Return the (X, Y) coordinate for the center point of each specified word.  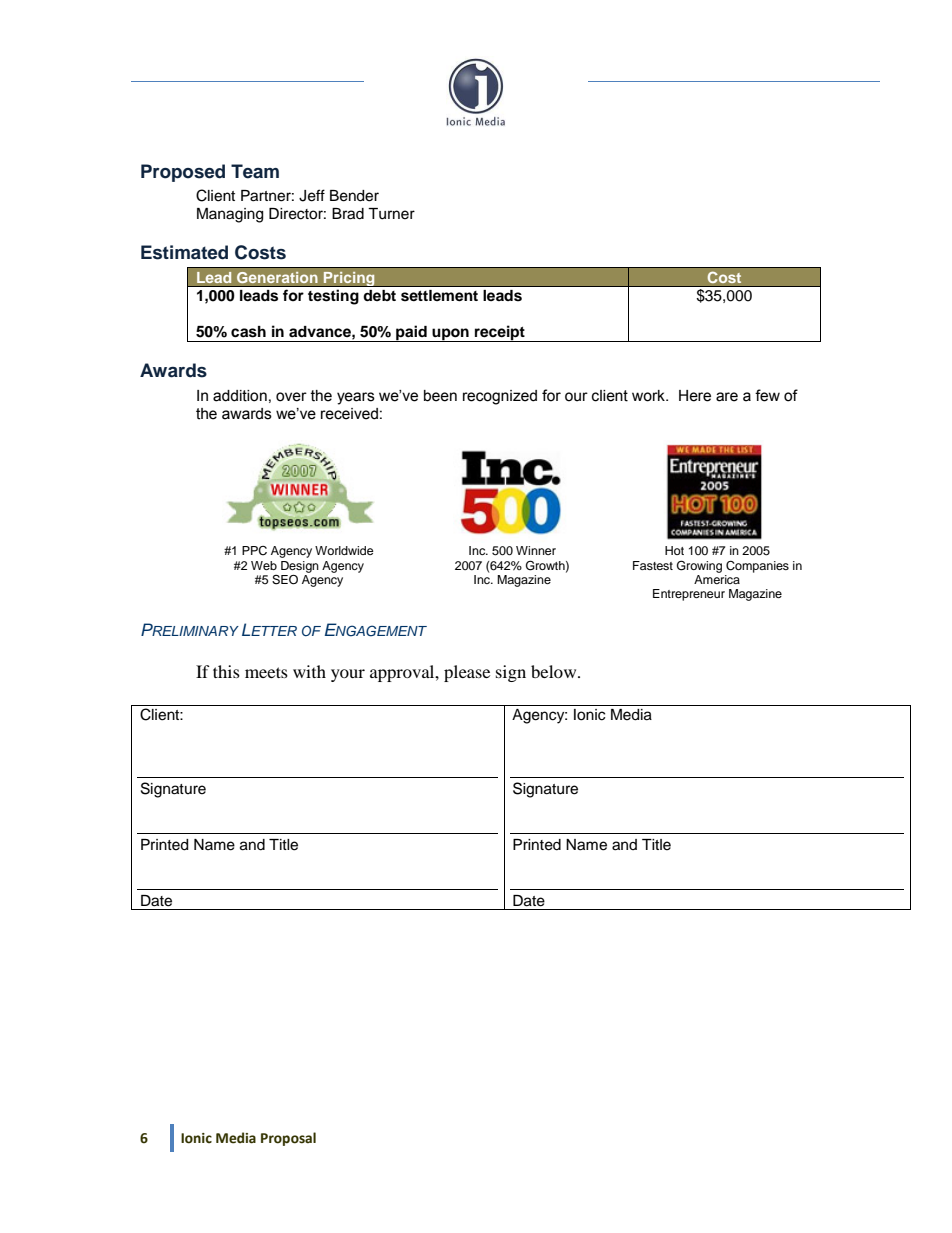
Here (695, 396)
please (467, 673)
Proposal (288, 1139)
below (555, 671)
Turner (391, 214)
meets (266, 672)
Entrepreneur (689, 595)
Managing (230, 215)
